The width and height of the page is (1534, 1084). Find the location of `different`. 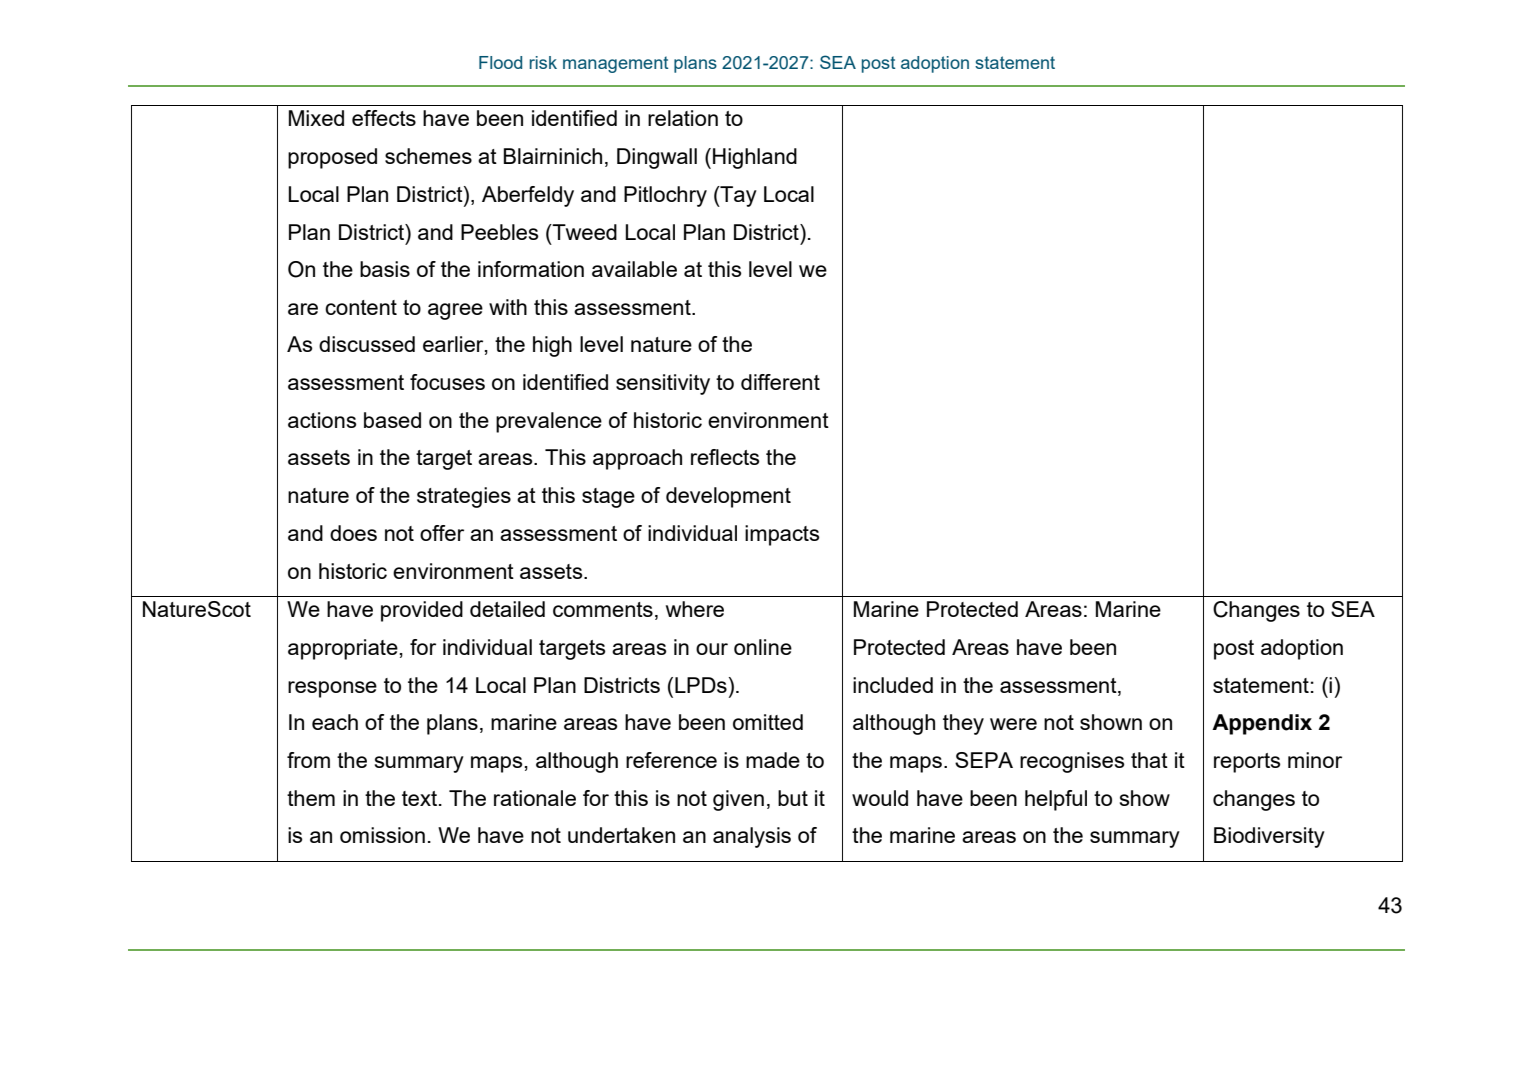

different is located at coordinates (780, 382).
